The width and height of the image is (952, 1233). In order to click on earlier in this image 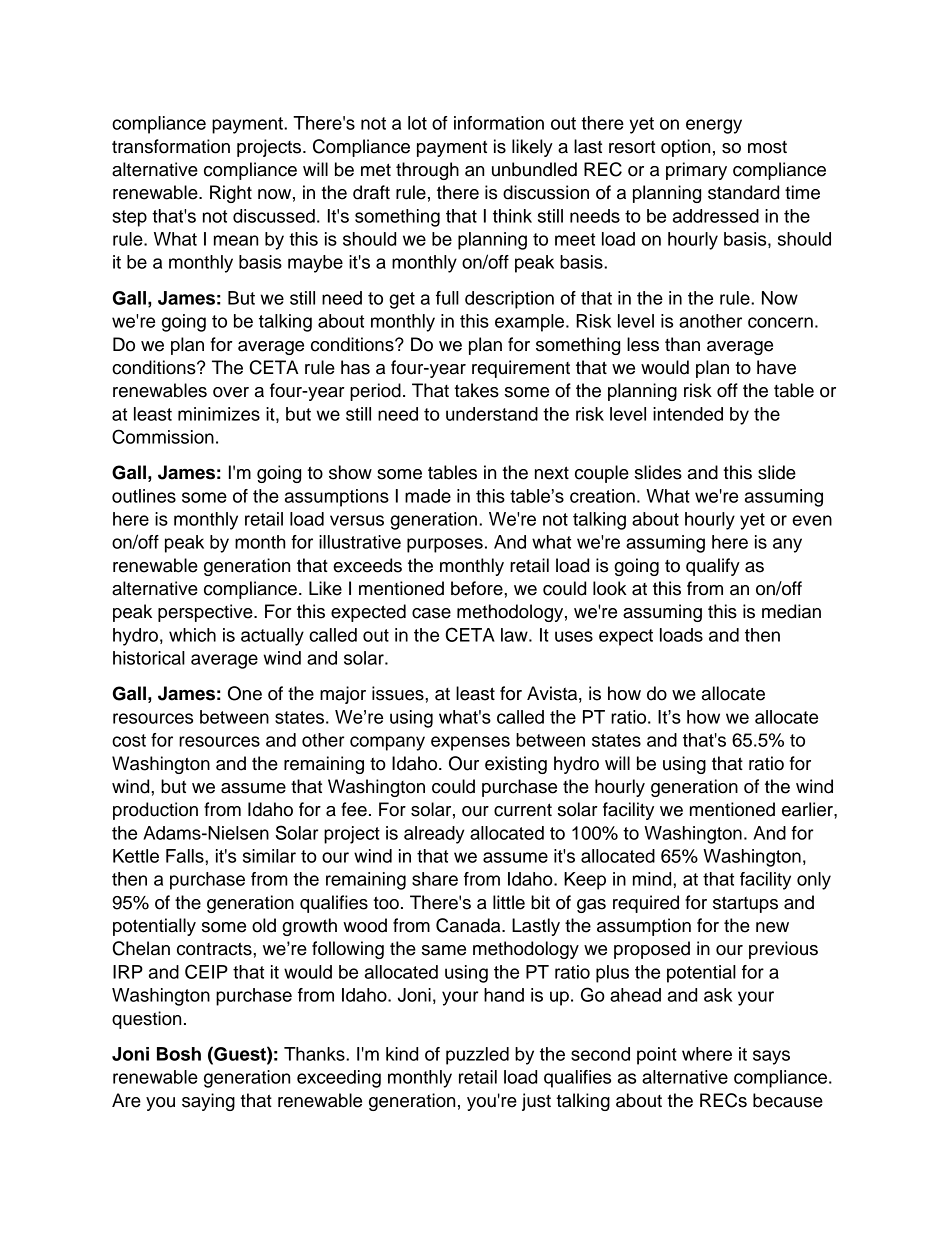, I will do `click(808, 809)`.
